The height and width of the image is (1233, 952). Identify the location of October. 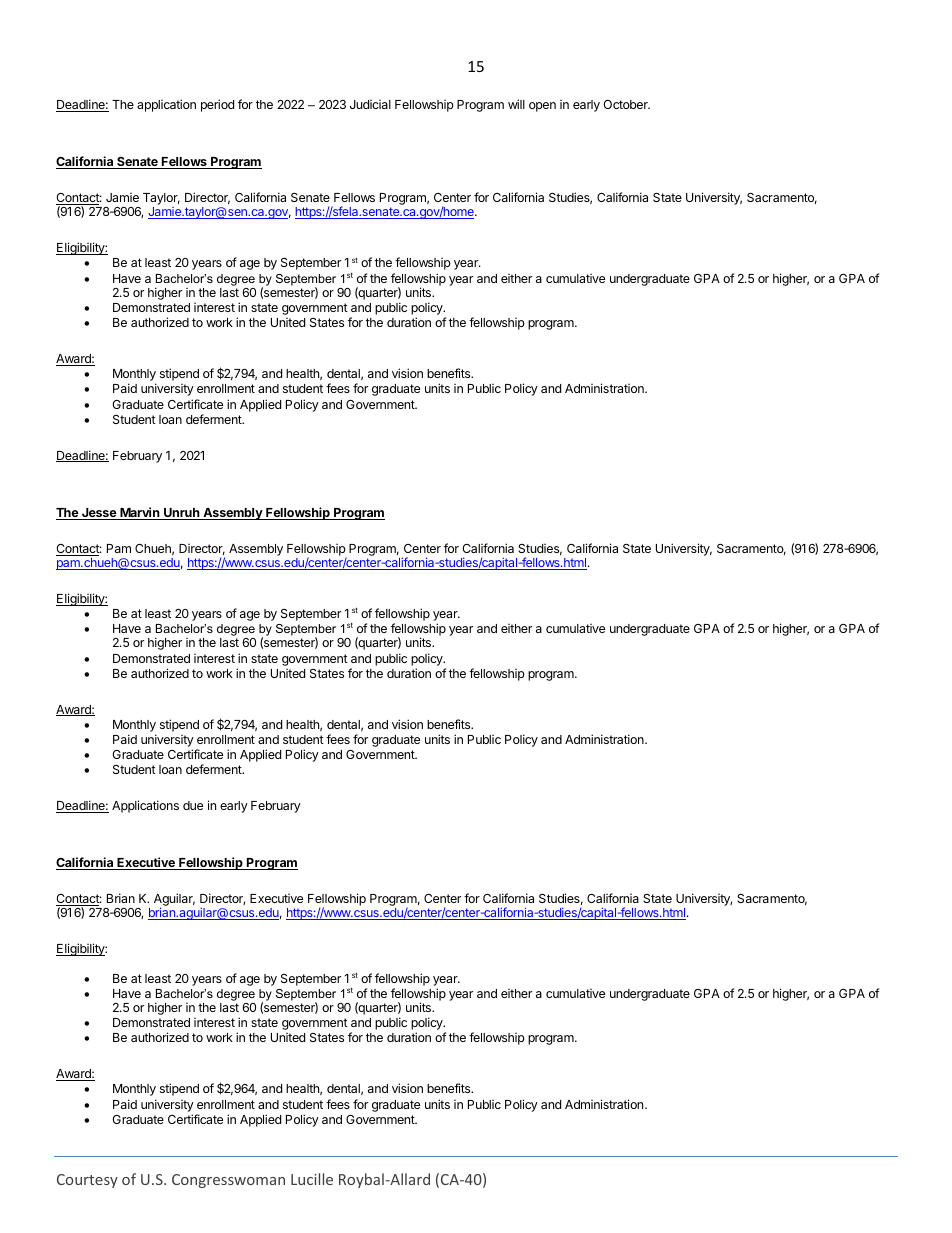
(626, 104).
